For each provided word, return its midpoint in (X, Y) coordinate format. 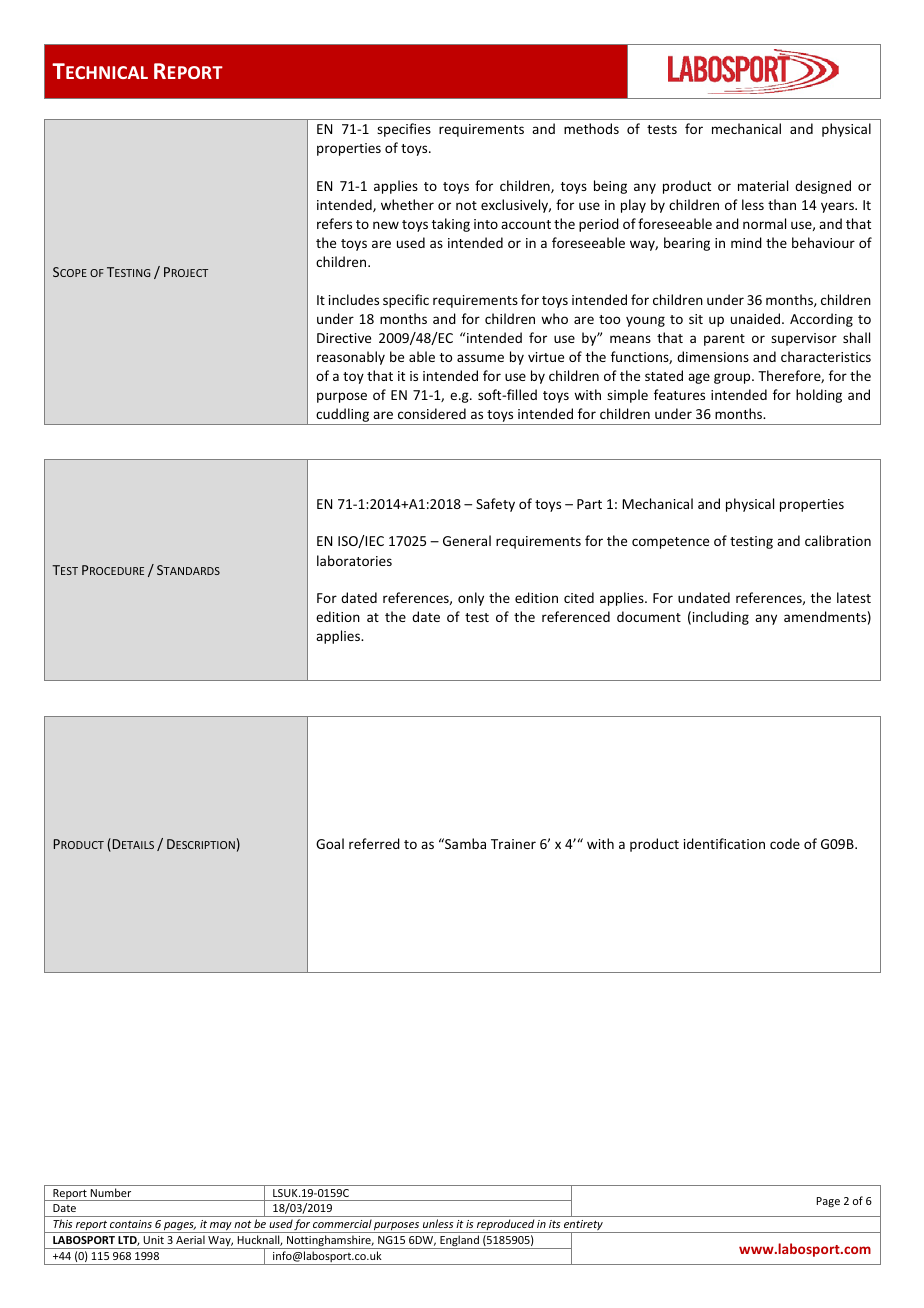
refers (334, 223)
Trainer (513, 844)
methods (591, 128)
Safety (495, 505)
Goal (330, 843)
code (785, 843)
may (221, 1227)
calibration (838, 540)
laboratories (354, 560)
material (763, 185)
